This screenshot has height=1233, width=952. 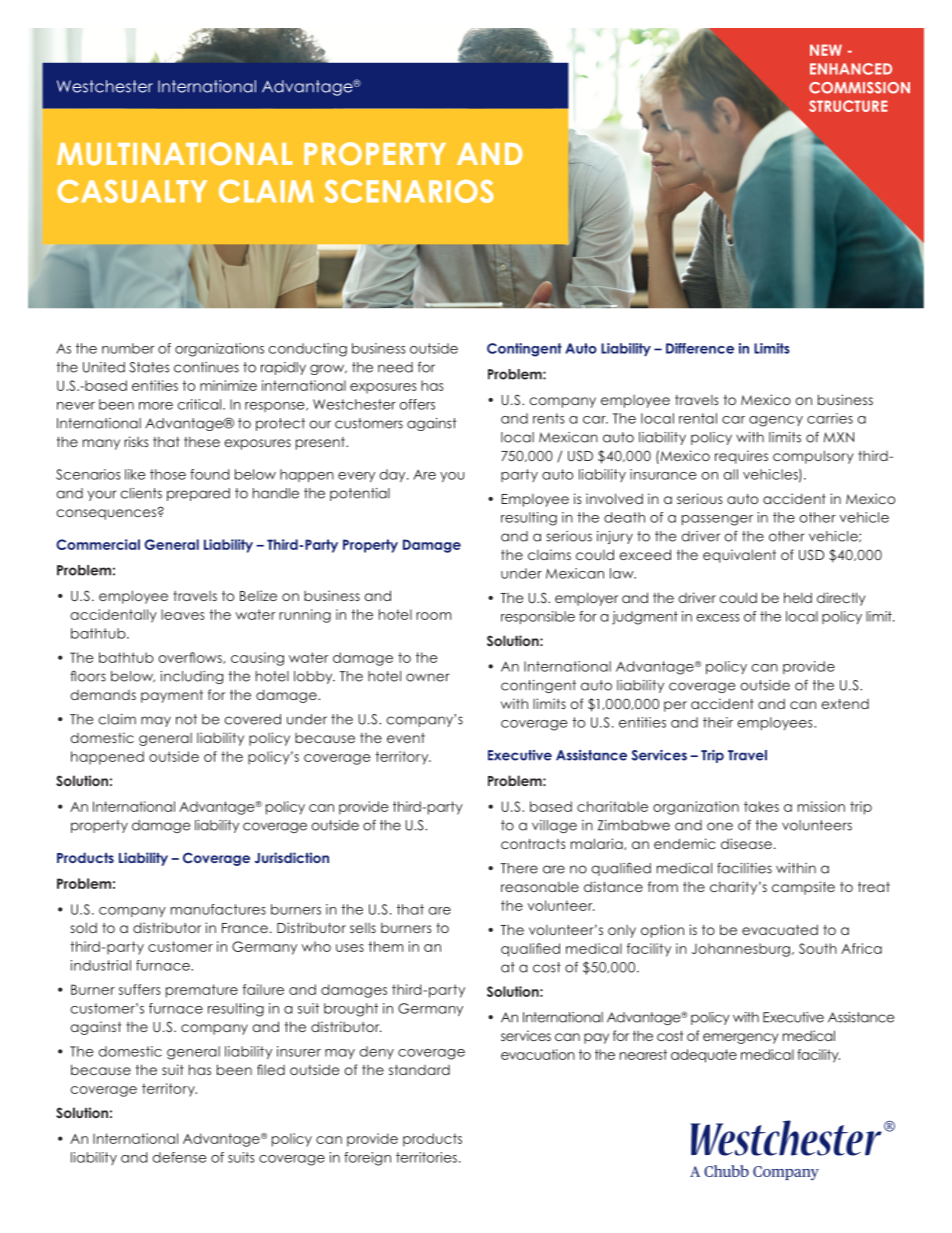 What do you see at coordinates (198, 494) in the screenshot?
I see `prepared` at bounding box center [198, 494].
